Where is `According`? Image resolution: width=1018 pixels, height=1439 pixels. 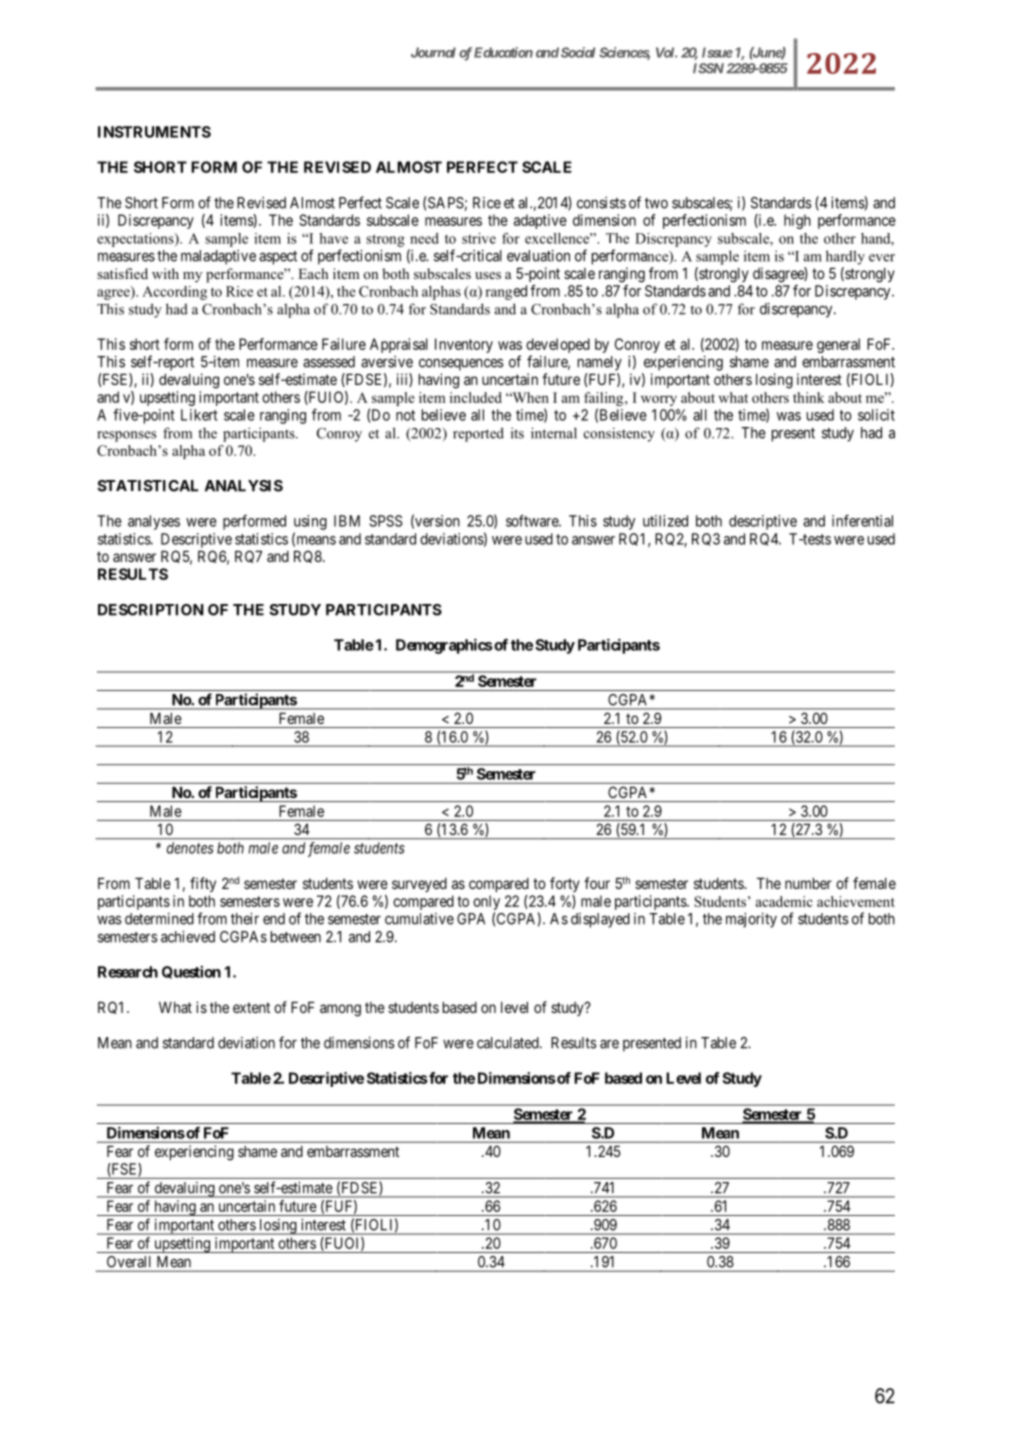 According is located at coordinates (174, 293).
